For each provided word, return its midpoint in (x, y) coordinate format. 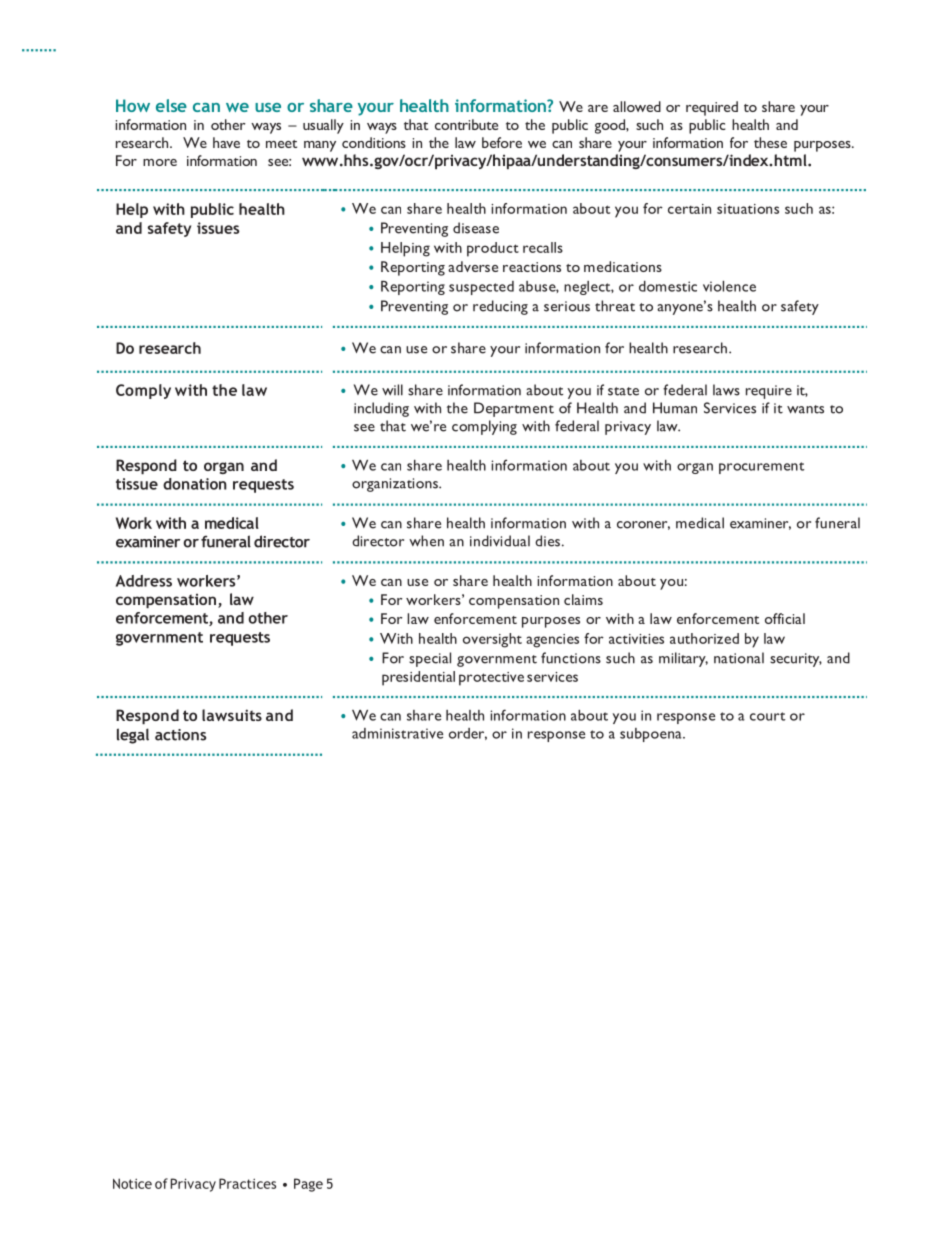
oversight (492, 640)
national (739, 658)
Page (308, 1185)
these (770, 142)
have (226, 142)
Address (144, 581)
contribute (466, 124)
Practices (247, 1183)
